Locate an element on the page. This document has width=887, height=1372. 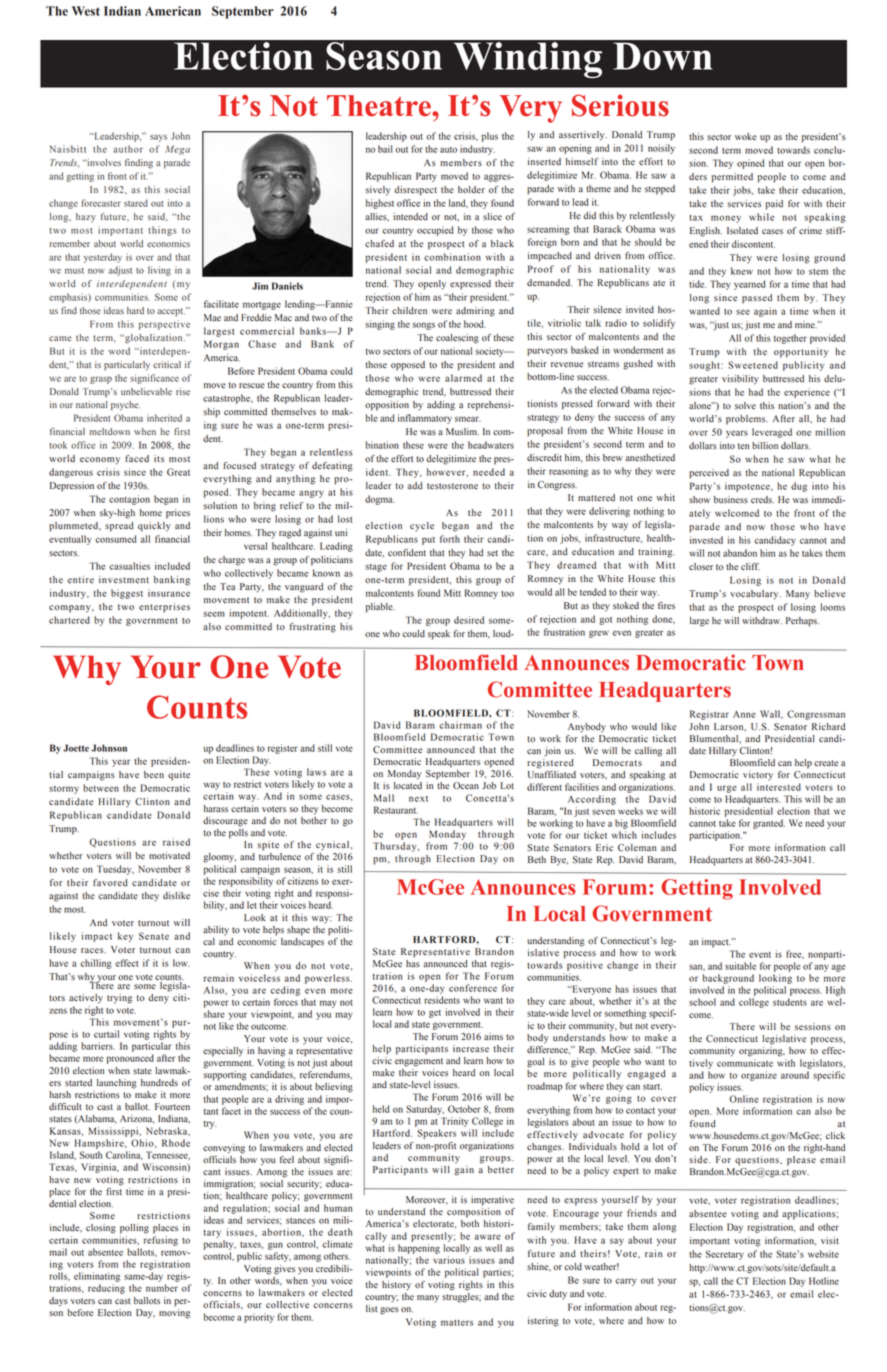
coalescing is located at coordinates (457, 339).
